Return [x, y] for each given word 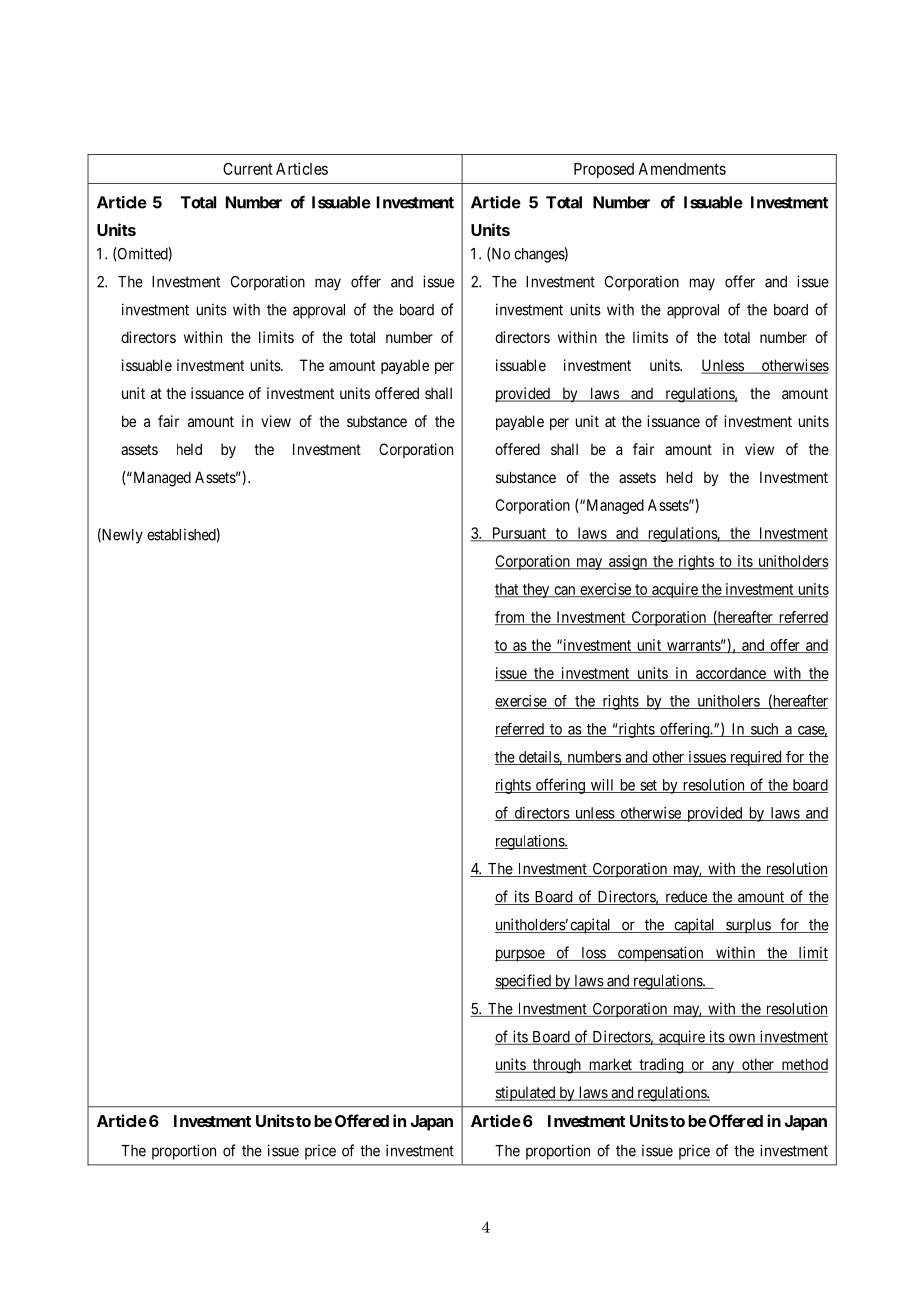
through [557, 1066]
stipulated [526, 1093]
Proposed [604, 170]
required [755, 758]
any [723, 1067]
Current [248, 168]
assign [628, 562]
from [511, 618]
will [602, 786]
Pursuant [519, 534]
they [536, 590]
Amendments [682, 169]
